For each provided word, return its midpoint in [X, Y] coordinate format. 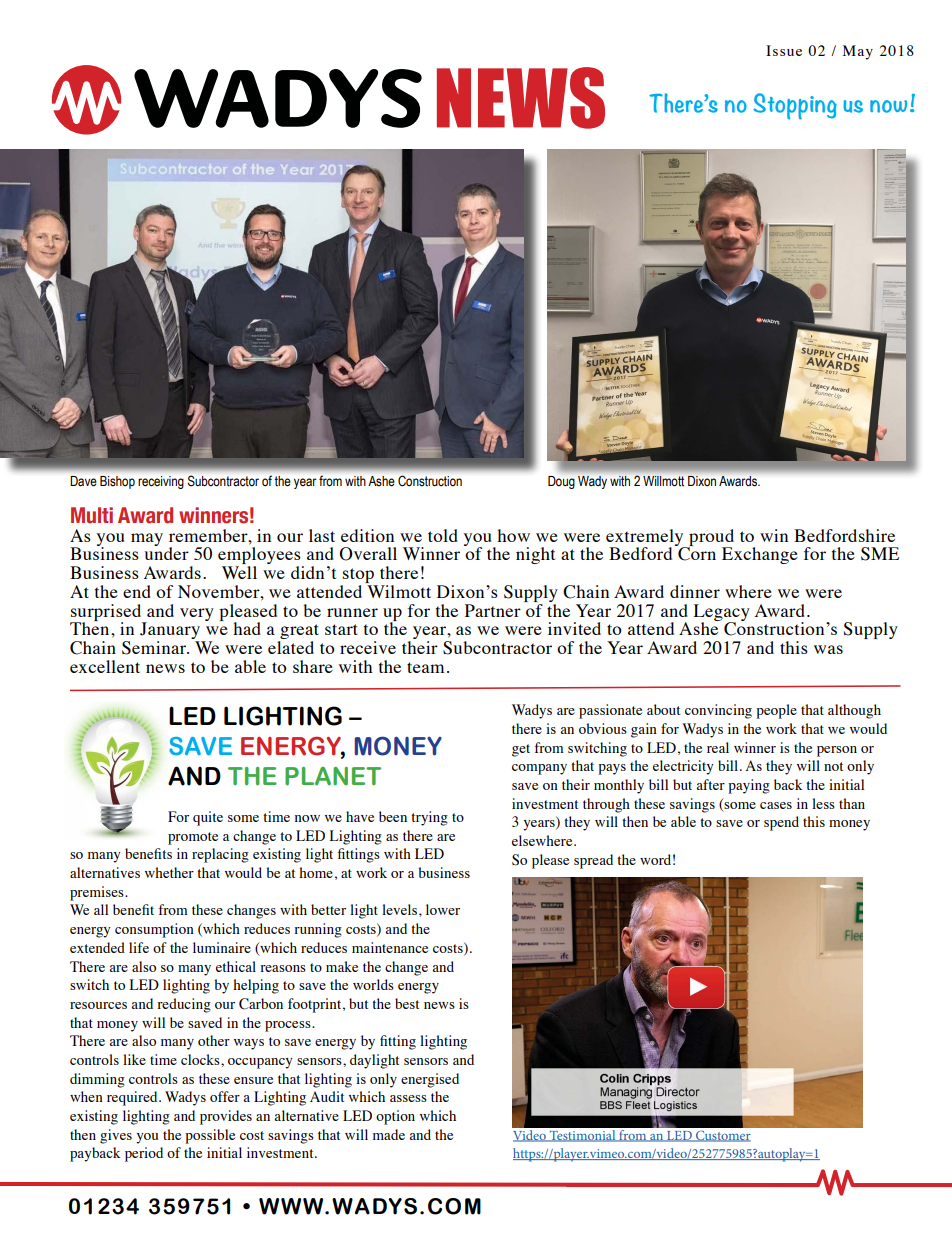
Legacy [722, 613]
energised [430, 1080]
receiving [161, 482]
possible [210, 1136]
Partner [493, 610]
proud [710, 538]
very [197, 614]
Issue [784, 50]
